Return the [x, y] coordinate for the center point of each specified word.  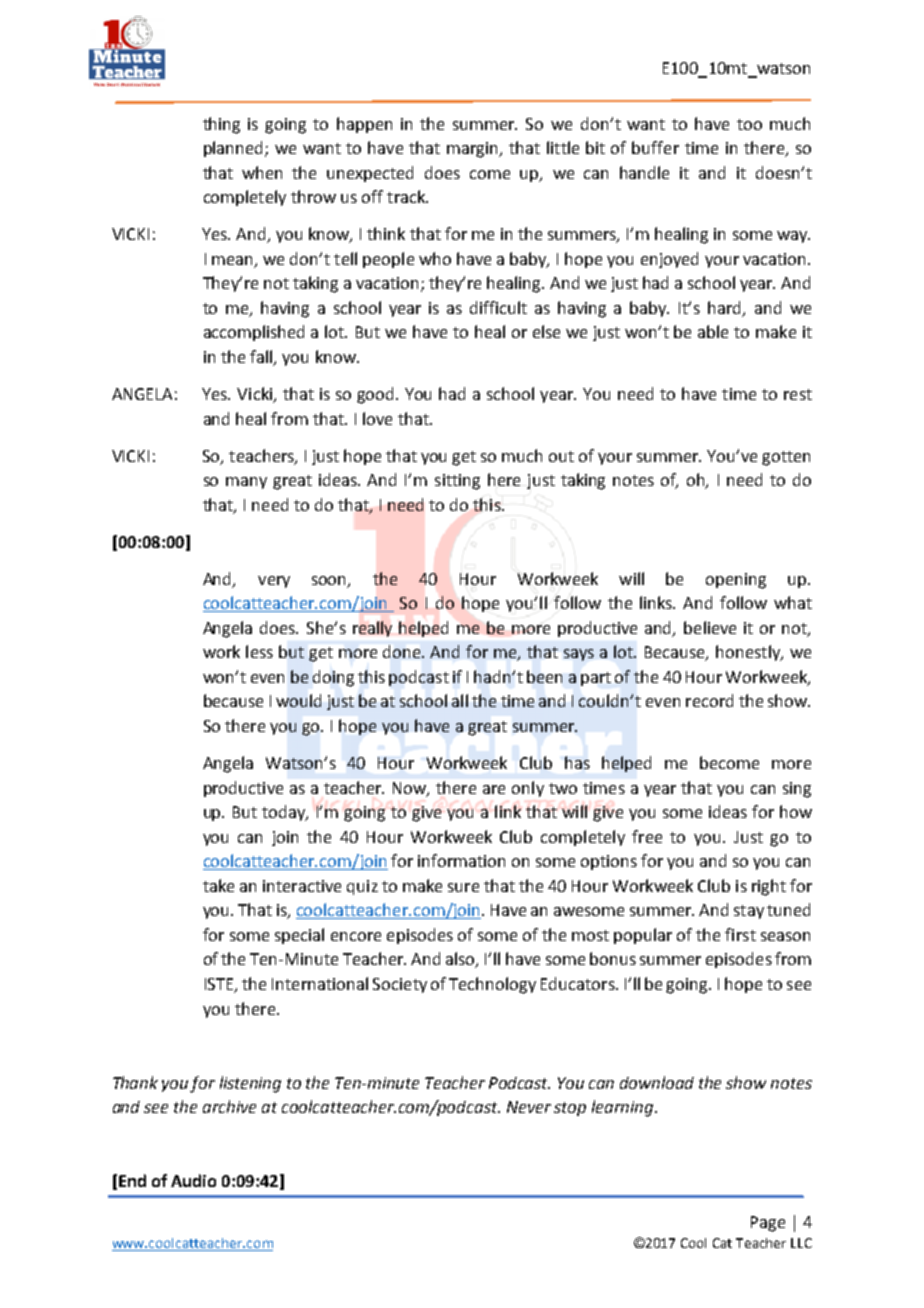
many [246, 483]
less [259, 651]
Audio [193, 1180]
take [218, 885]
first [740, 934]
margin [473, 150]
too [749, 124]
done [403, 651]
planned [233, 149]
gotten [786, 458]
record [709, 700]
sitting [457, 482]
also [461, 960]
